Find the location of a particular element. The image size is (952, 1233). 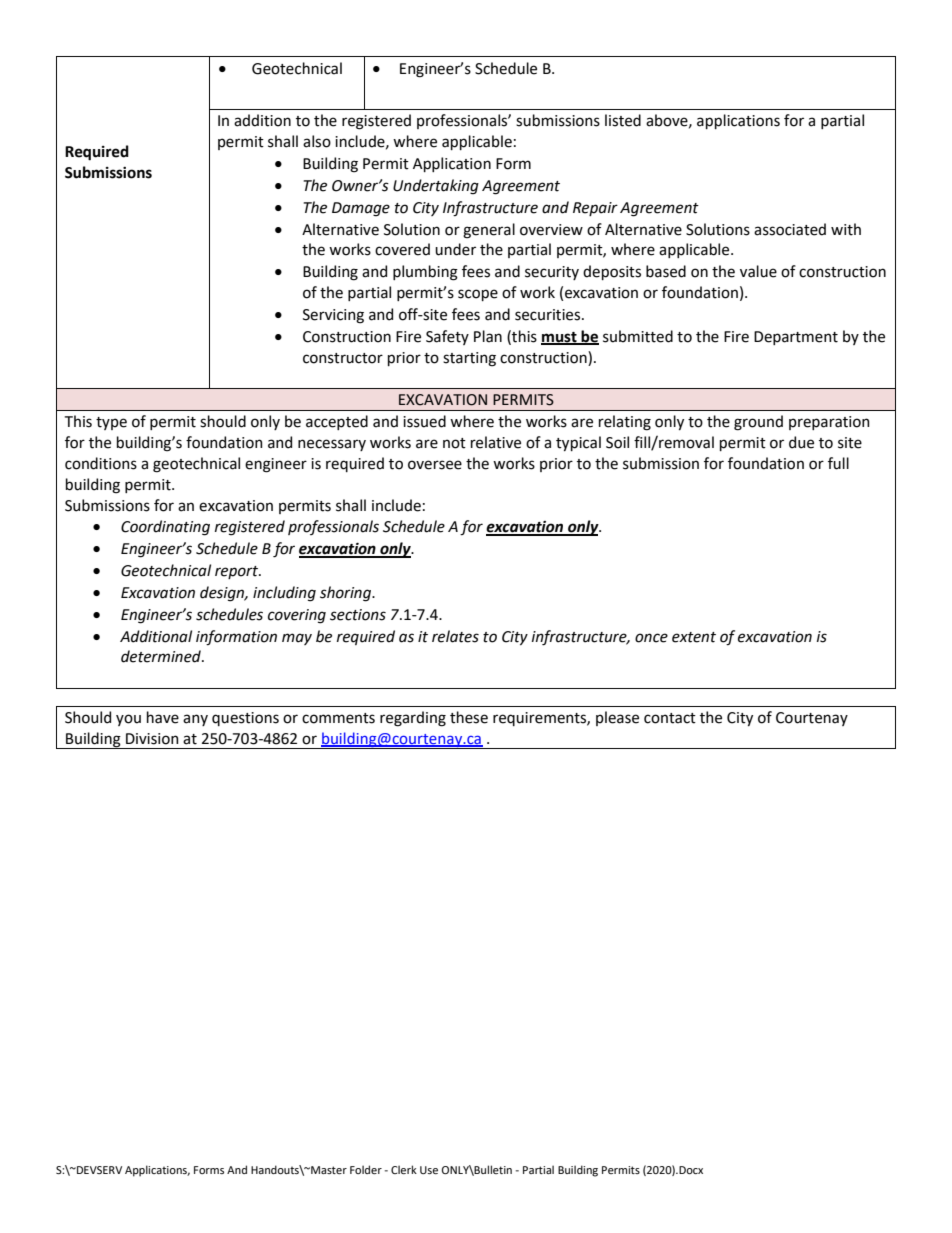

also is located at coordinates (317, 141).
